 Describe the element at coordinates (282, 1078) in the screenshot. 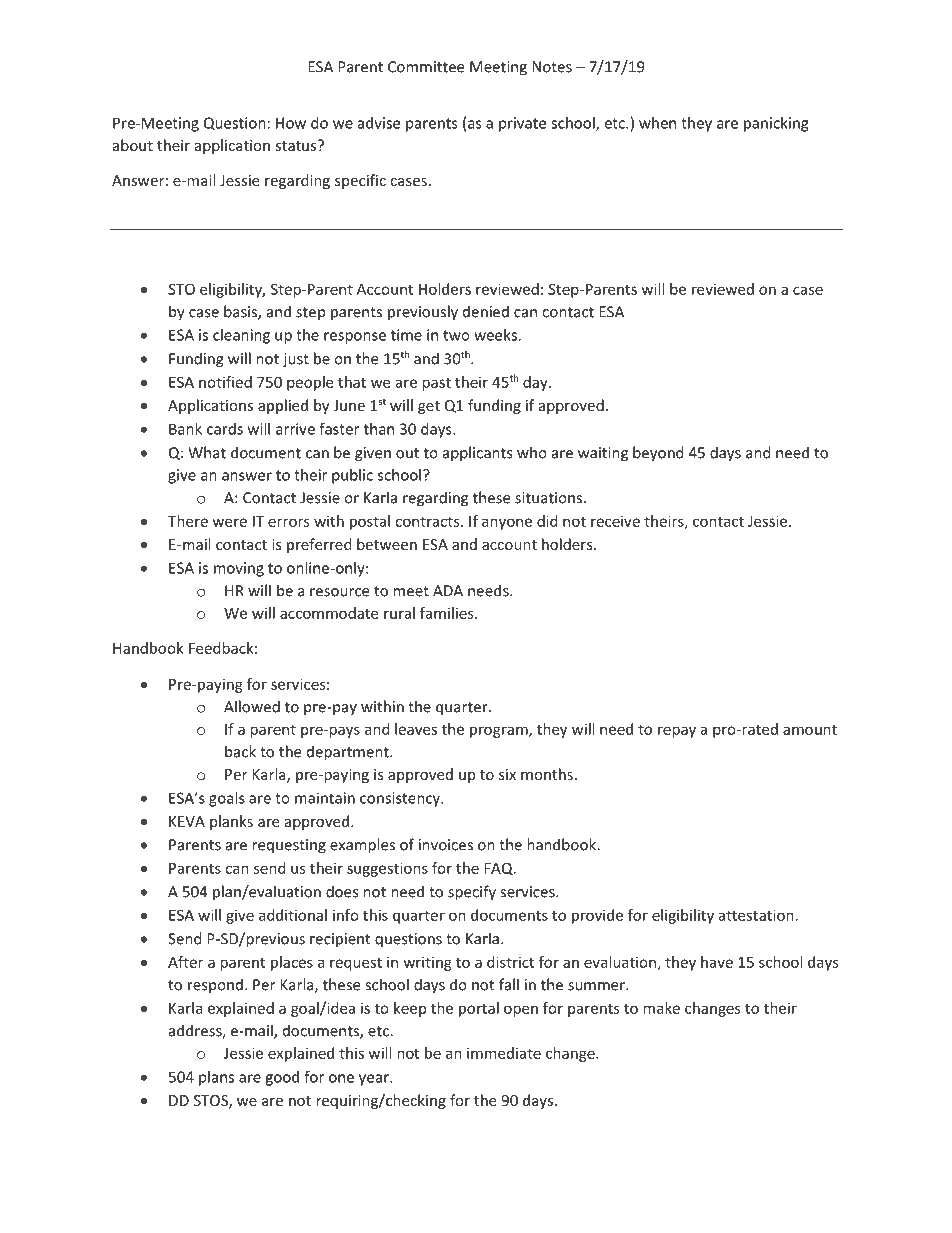

I see `good` at that location.
